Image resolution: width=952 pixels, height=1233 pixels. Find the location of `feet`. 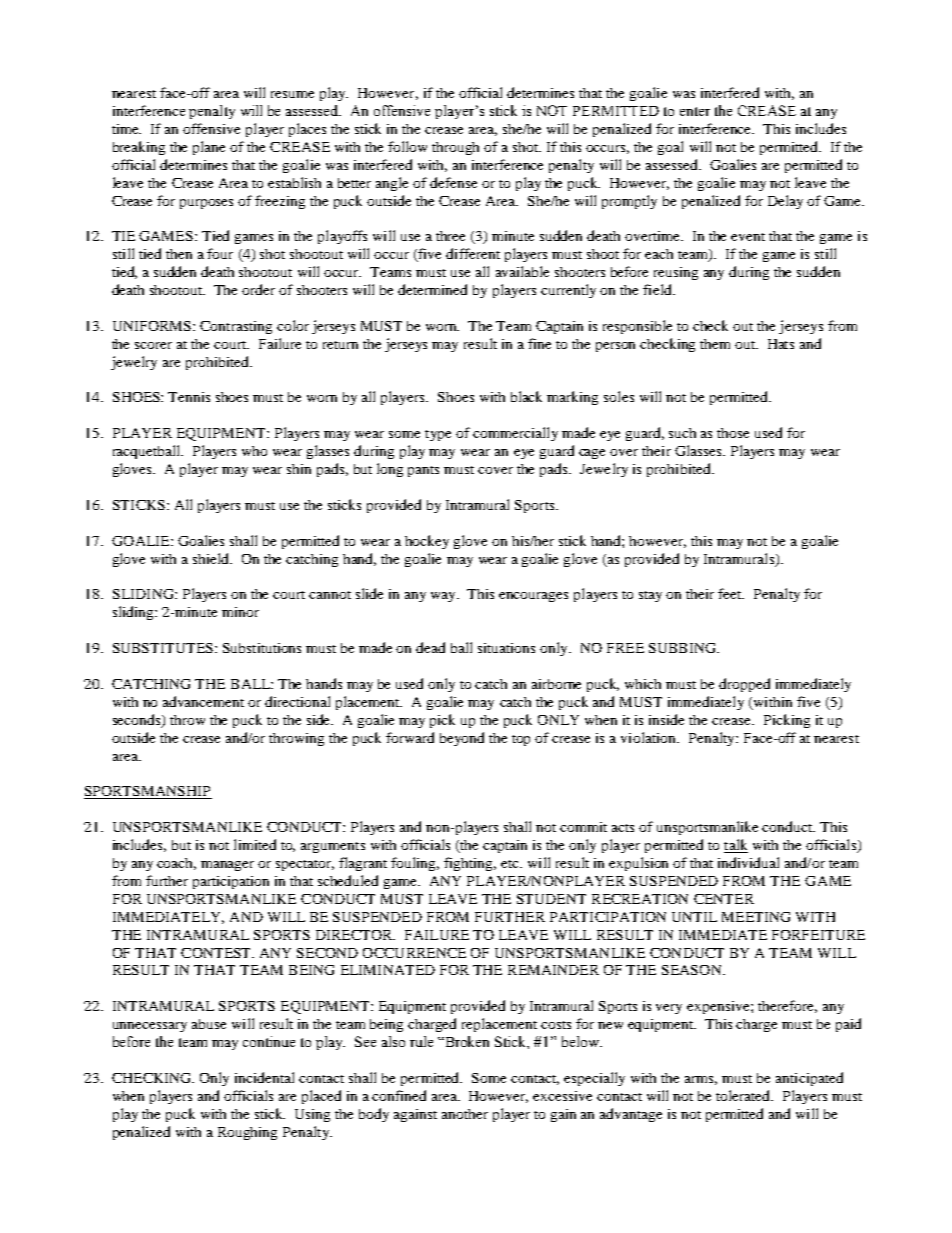

feet is located at coordinates (731, 593).
